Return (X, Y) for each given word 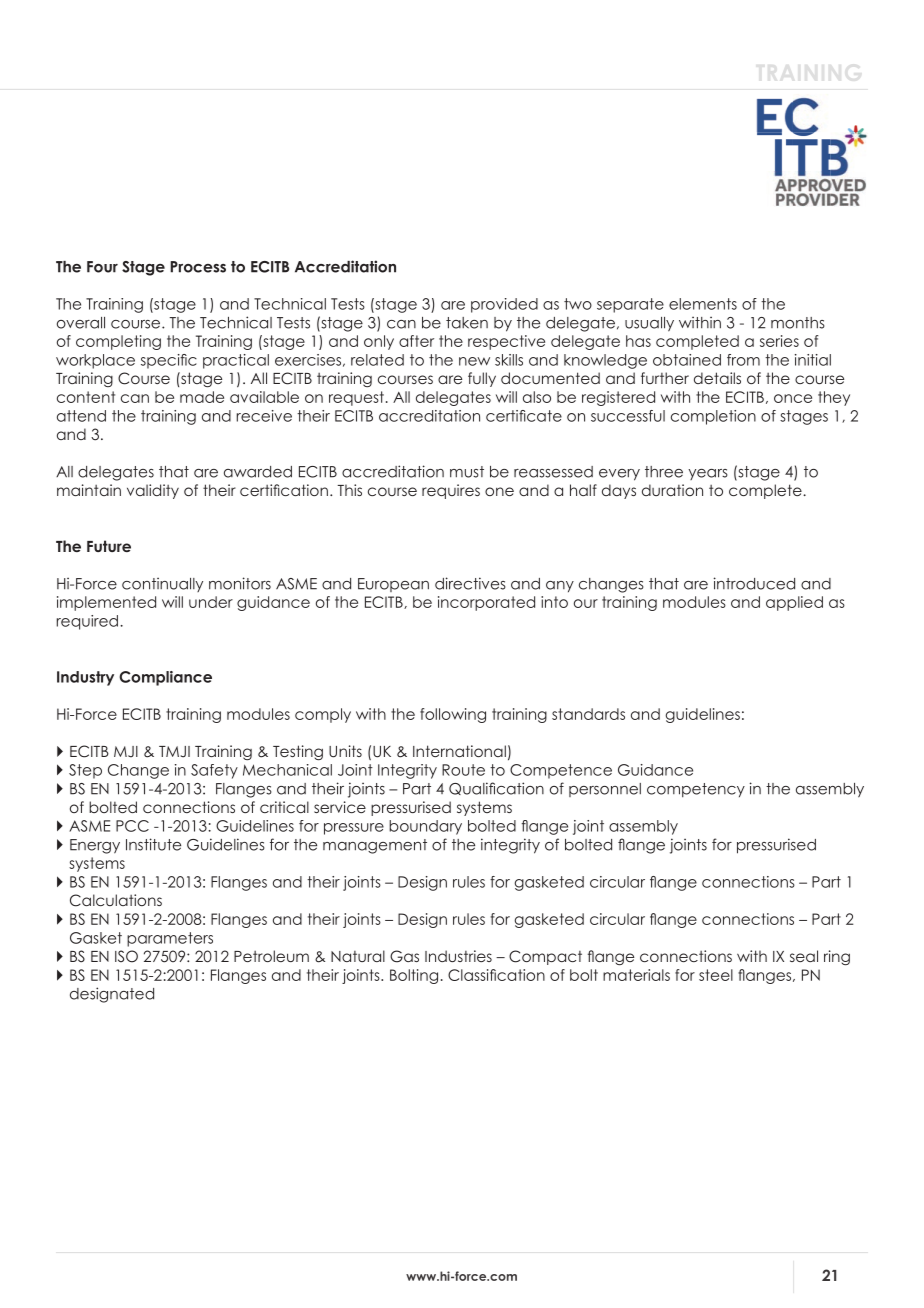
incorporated (486, 603)
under (211, 602)
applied (794, 603)
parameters (170, 939)
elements (703, 304)
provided (504, 305)
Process (198, 267)
